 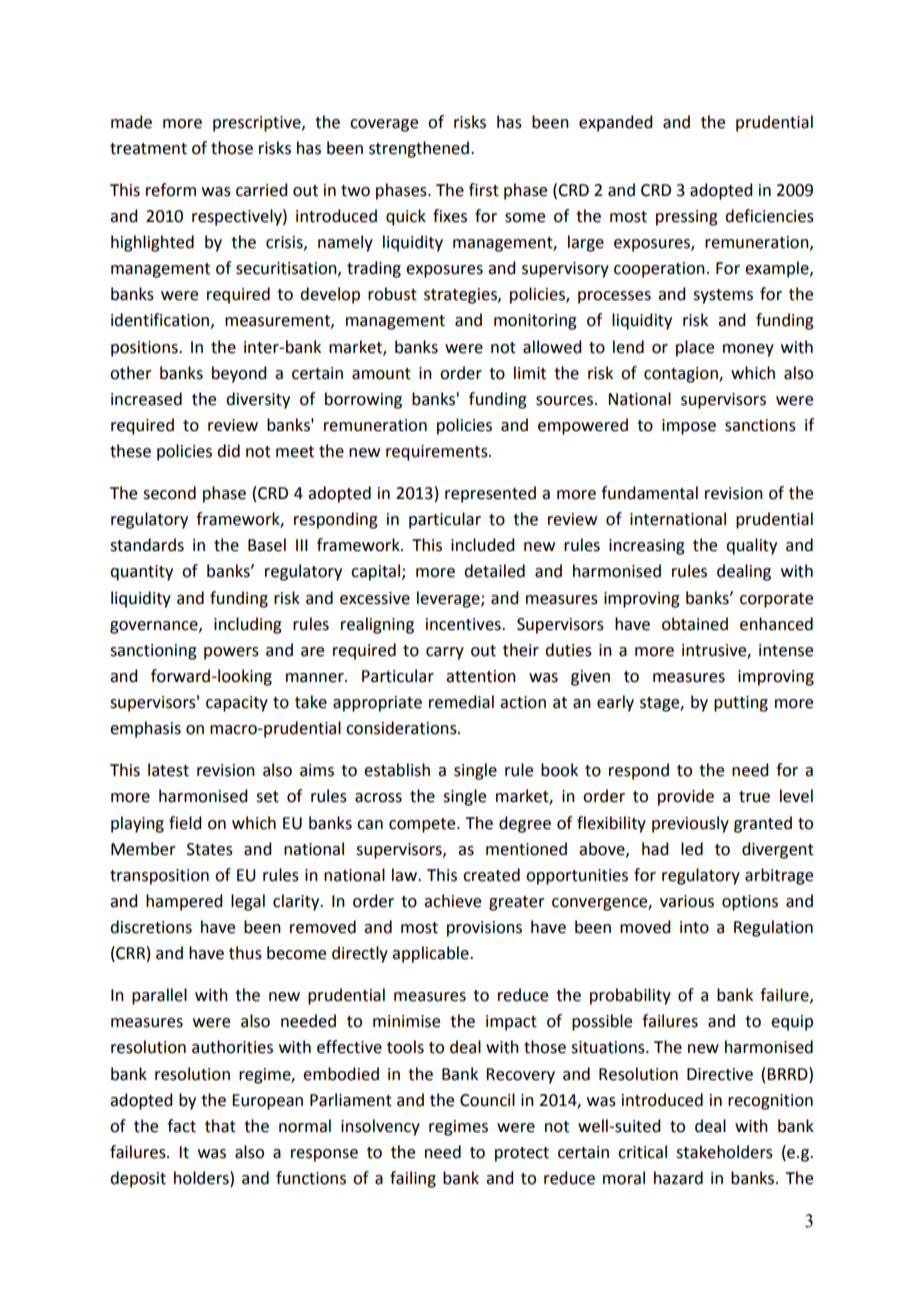 What do you see at coordinates (171, 190) in the document?
I see `reform` at bounding box center [171, 190].
